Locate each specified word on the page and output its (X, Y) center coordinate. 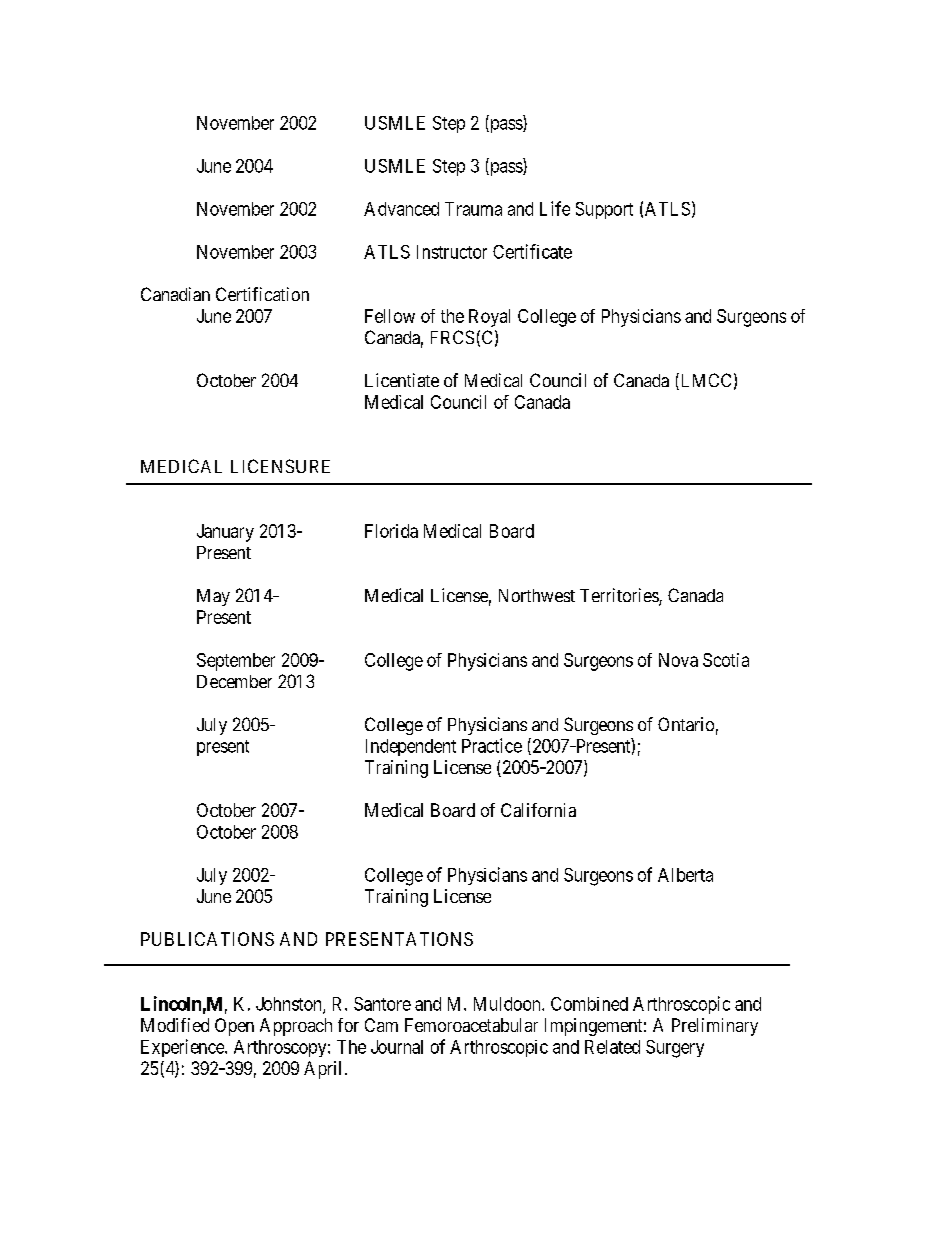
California (538, 810)
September (236, 662)
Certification (262, 294)
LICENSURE (280, 466)
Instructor (452, 252)
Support (604, 210)
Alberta (685, 875)
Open (234, 1027)
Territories (620, 596)
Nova (678, 660)
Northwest (537, 595)
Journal (397, 1047)
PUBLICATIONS (207, 939)
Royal (489, 318)
